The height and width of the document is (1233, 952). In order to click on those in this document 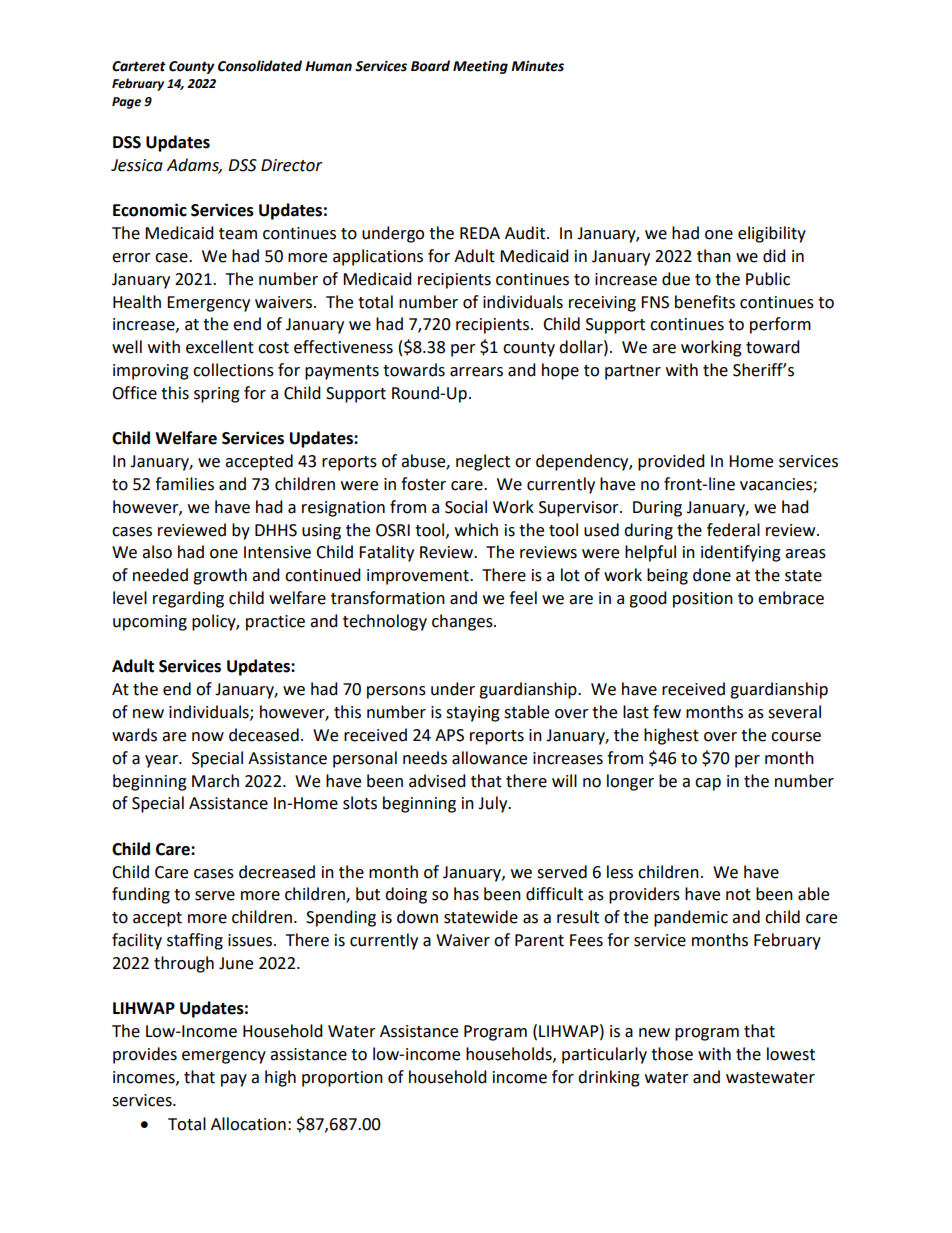, I will do `click(672, 1054)`.
